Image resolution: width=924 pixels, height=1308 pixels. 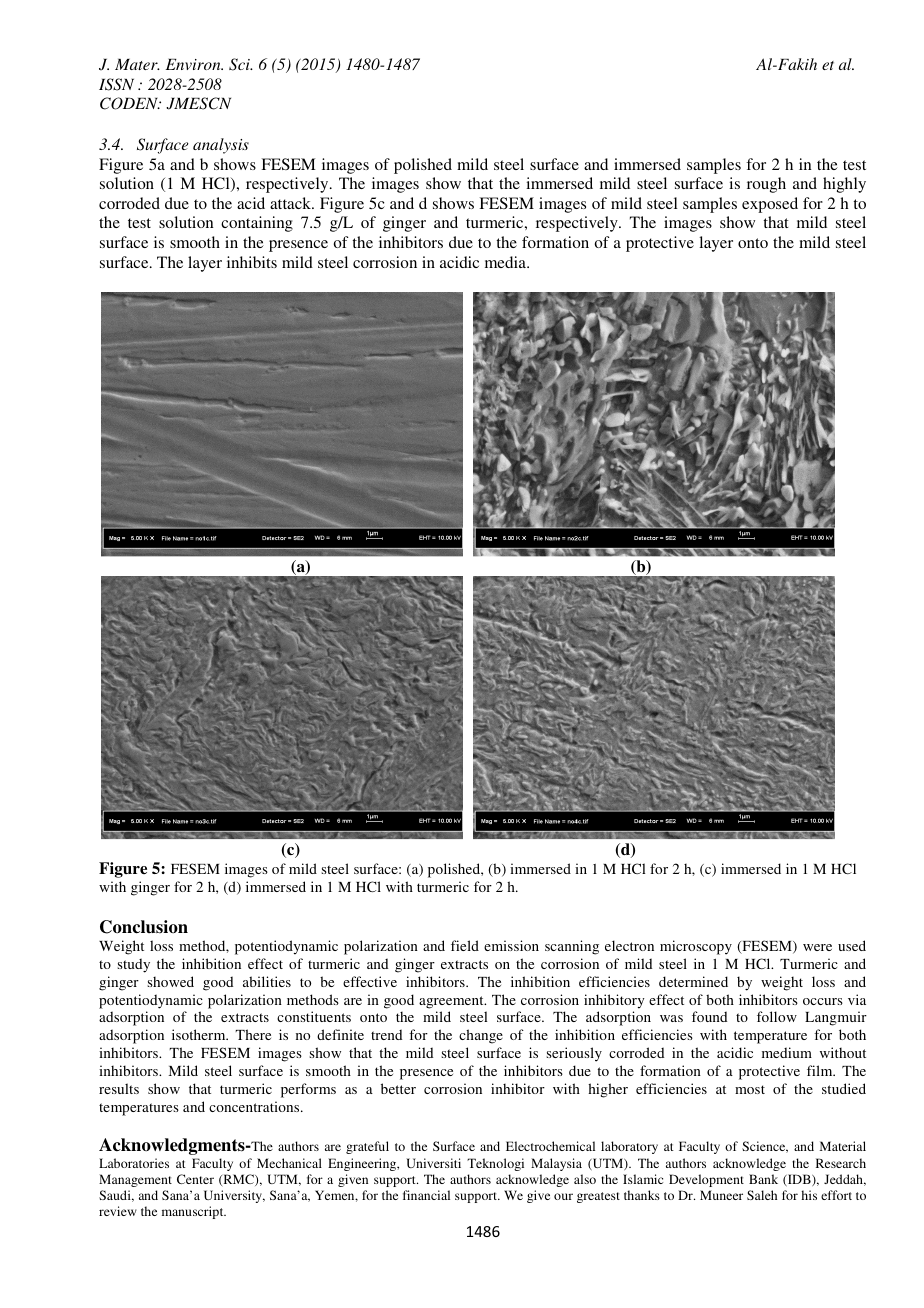 I want to click on Conclusion, so click(x=144, y=927).
